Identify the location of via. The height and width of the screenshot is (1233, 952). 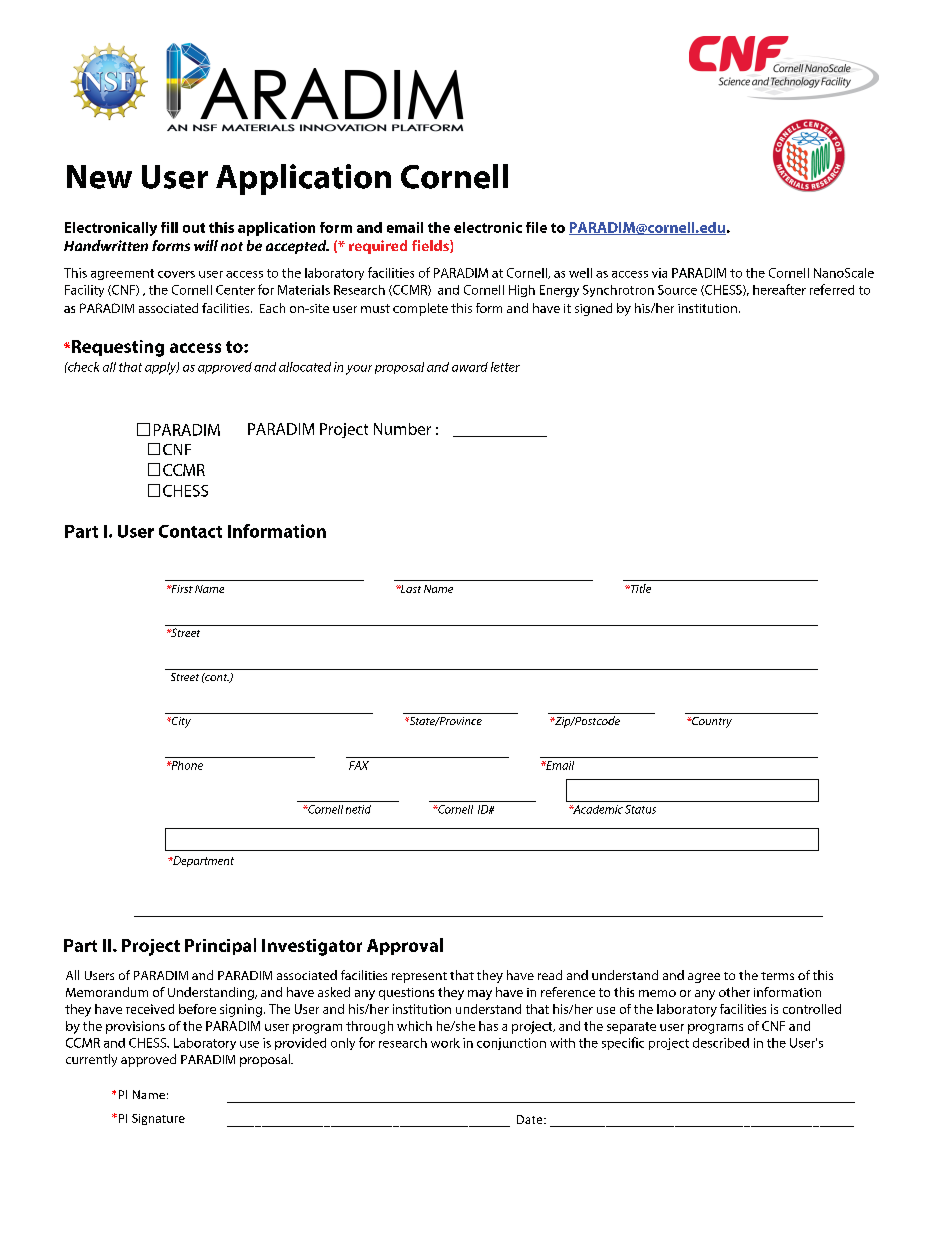
(659, 273).
